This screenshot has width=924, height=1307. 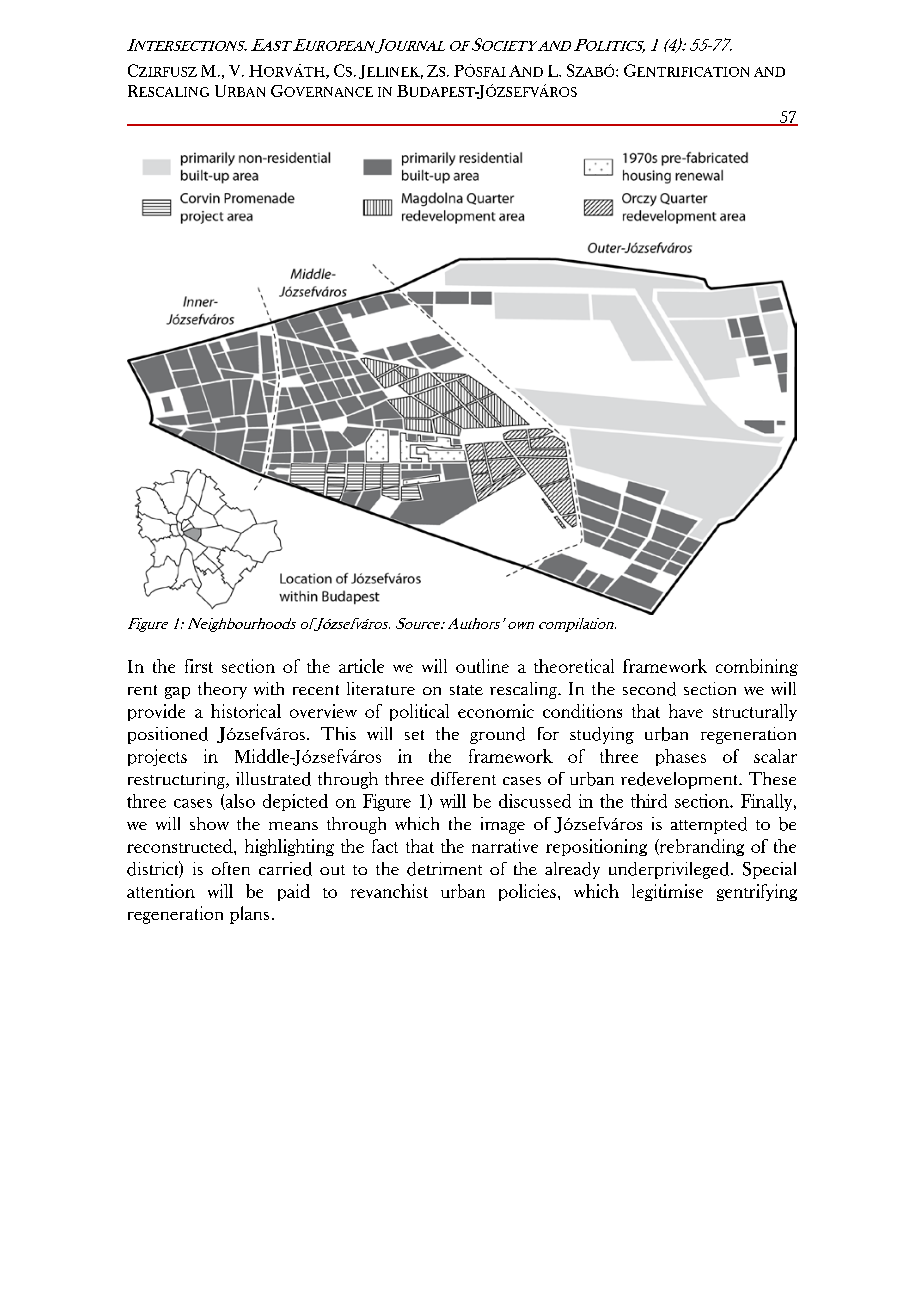 What do you see at coordinates (199, 666) in the screenshot?
I see `first` at bounding box center [199, 666].
